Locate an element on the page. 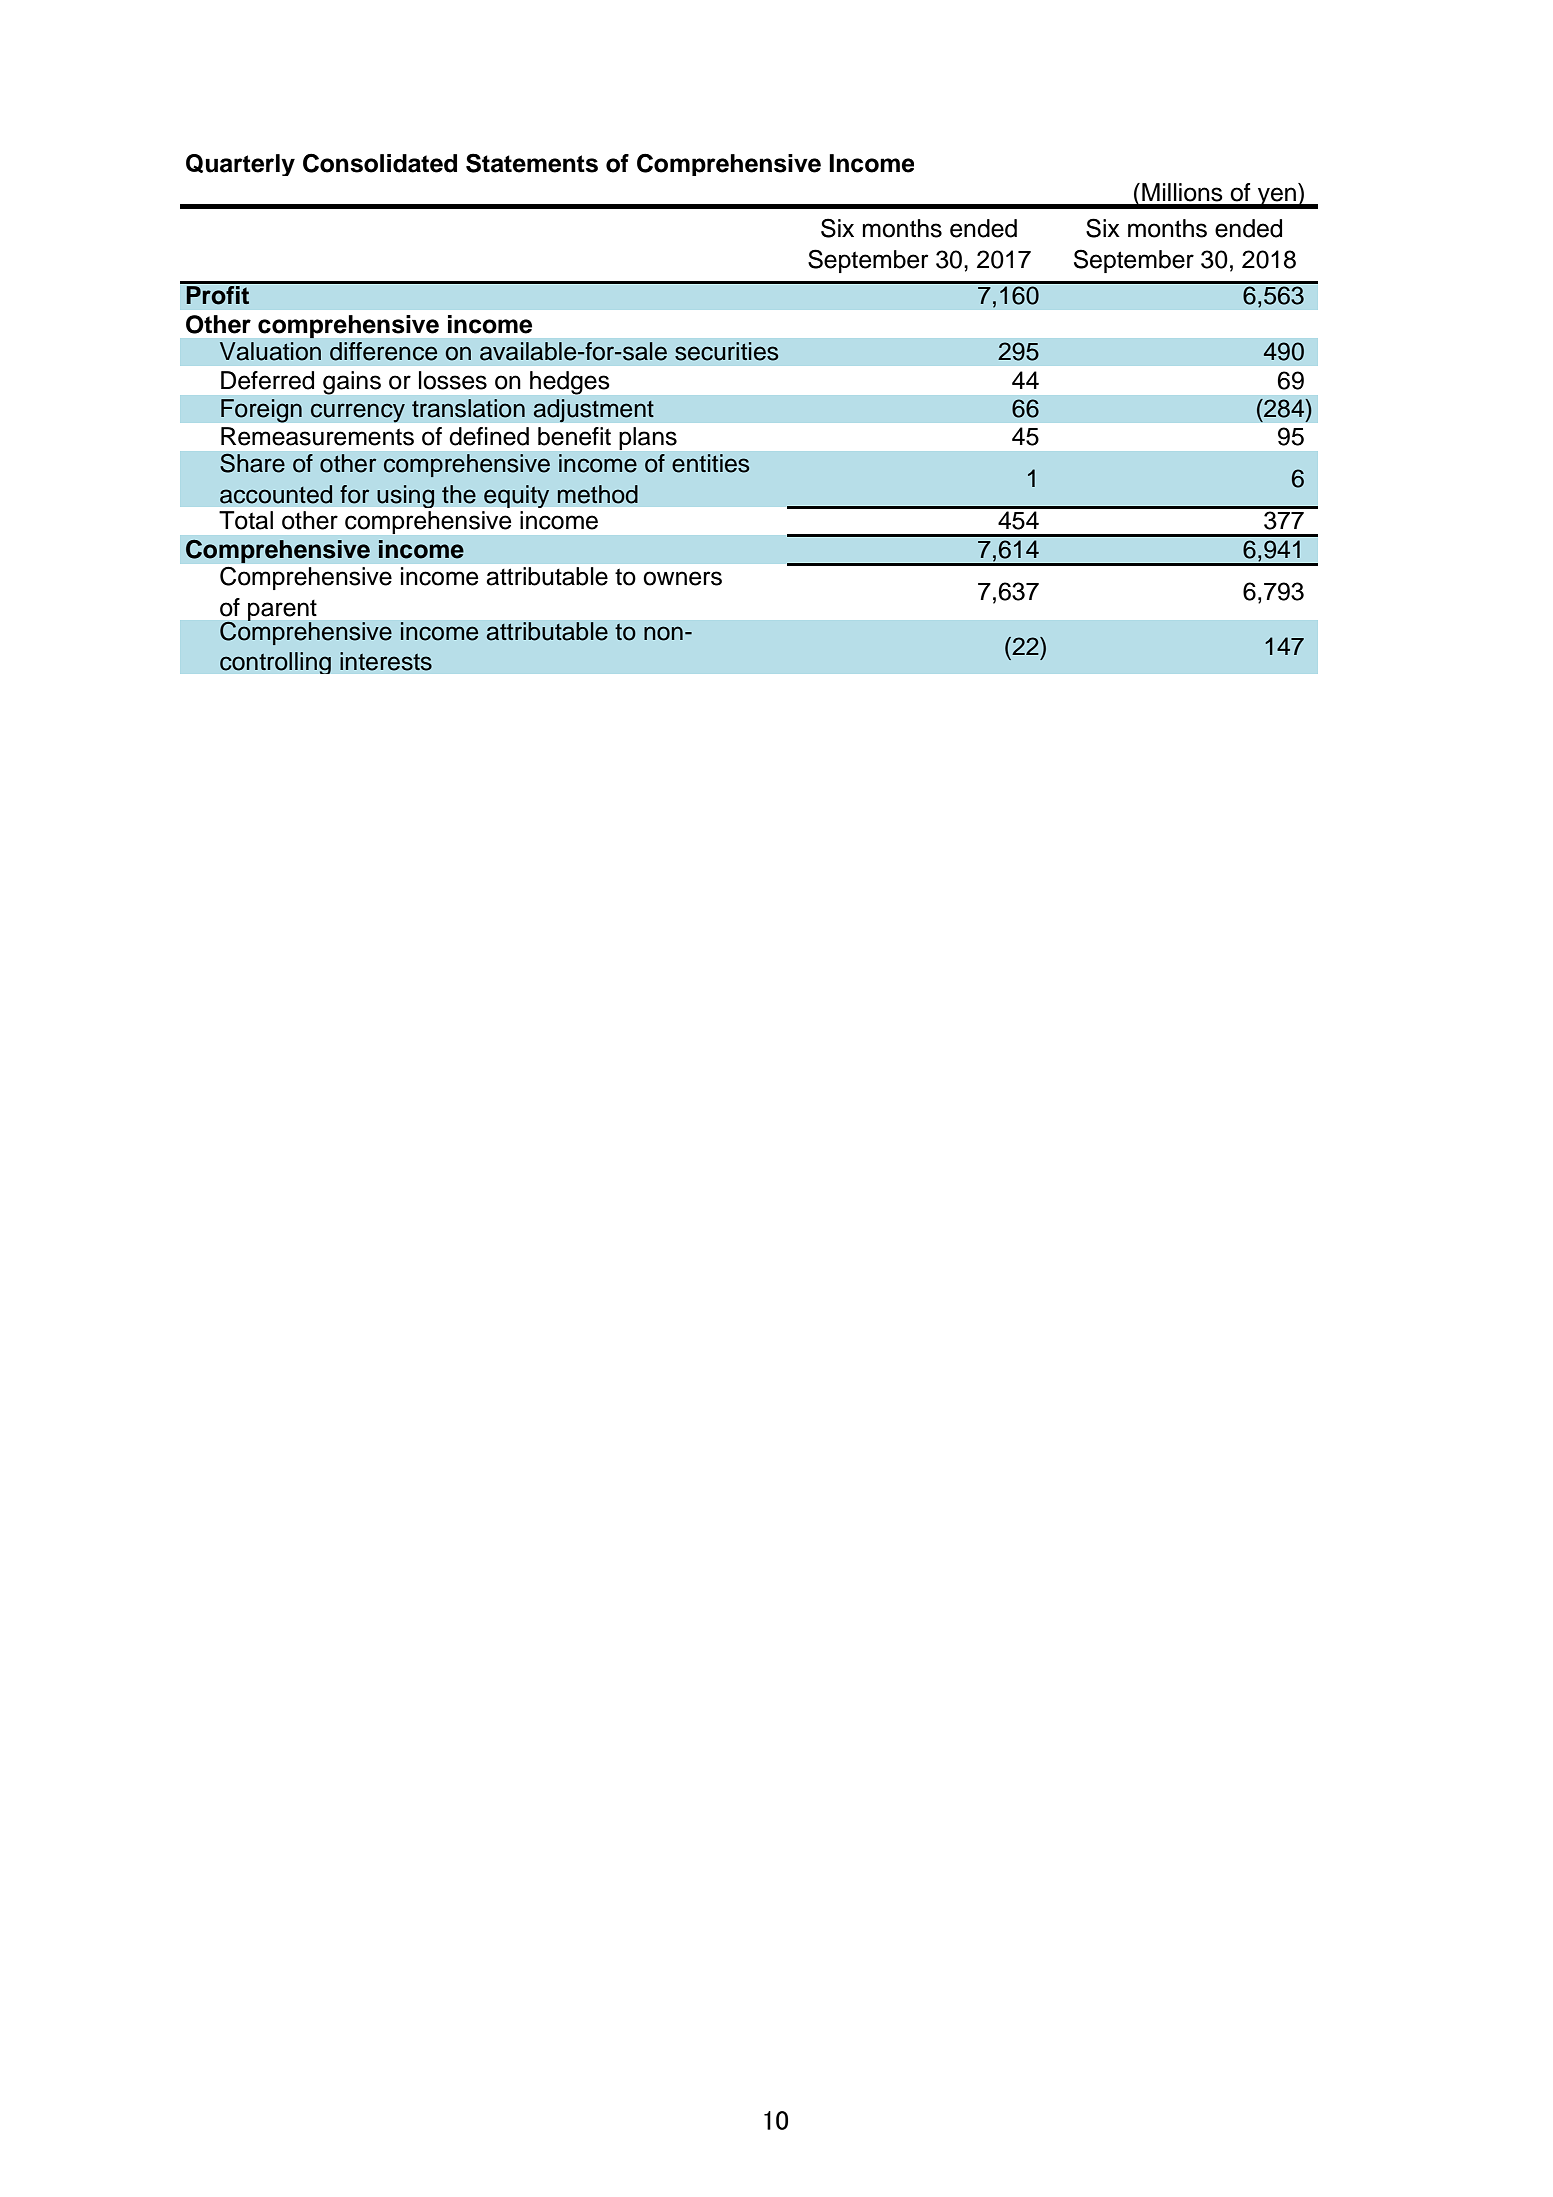 This document has height=2197, width=1553. owners is located at coordinates (682, 578).
